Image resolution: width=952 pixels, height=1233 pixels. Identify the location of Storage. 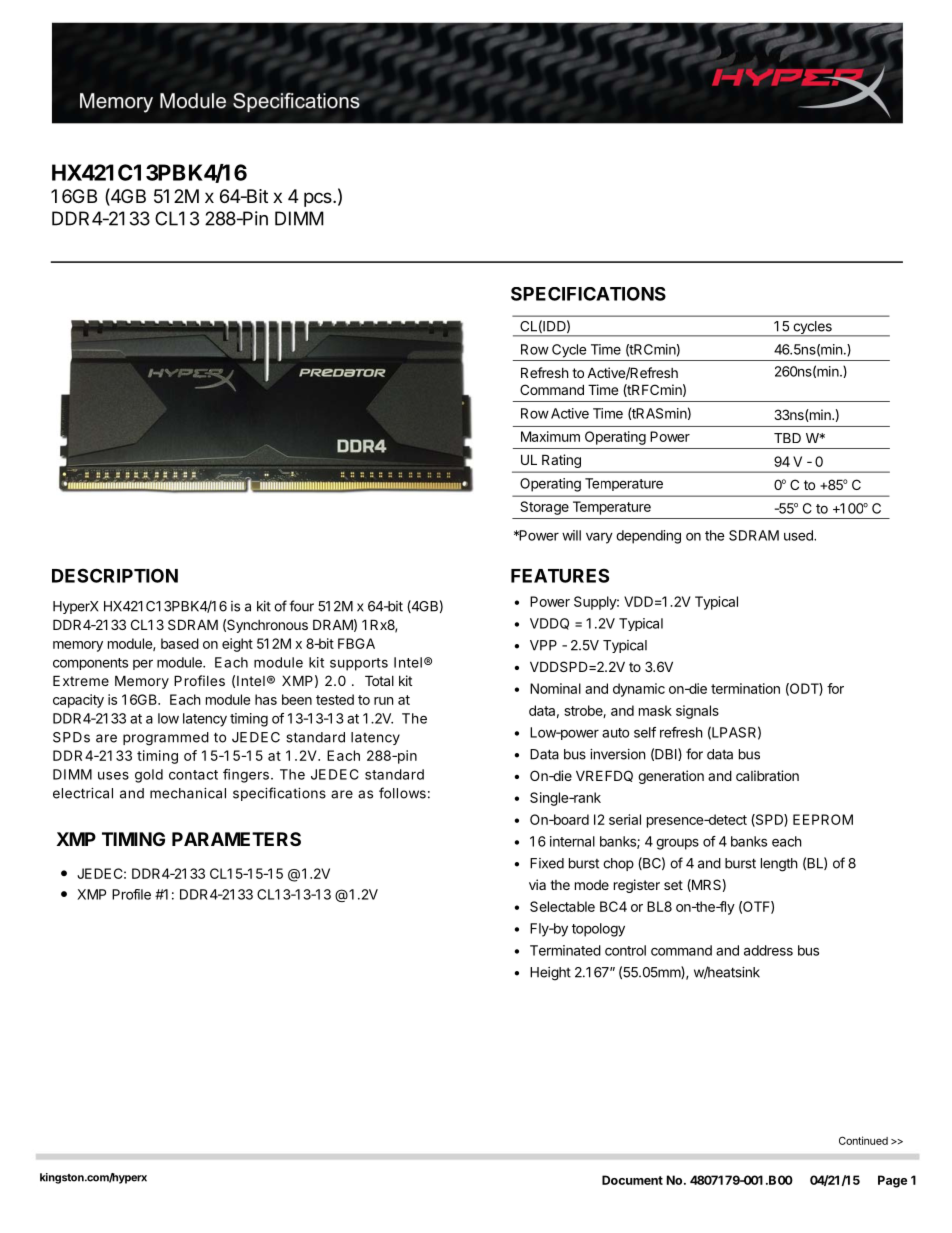
(544, 508).
